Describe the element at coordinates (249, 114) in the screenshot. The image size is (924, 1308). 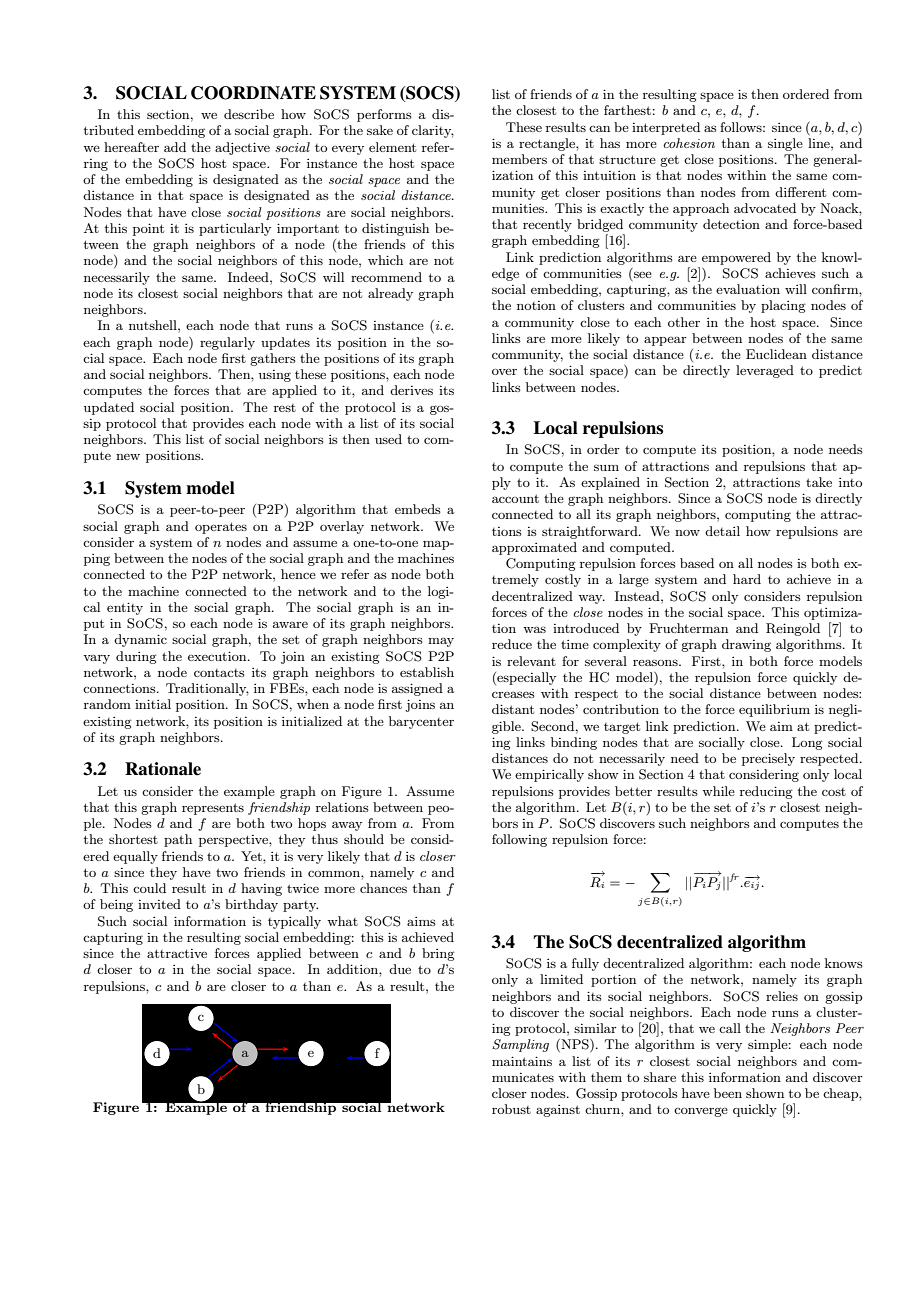
I see `describe` at that location.
